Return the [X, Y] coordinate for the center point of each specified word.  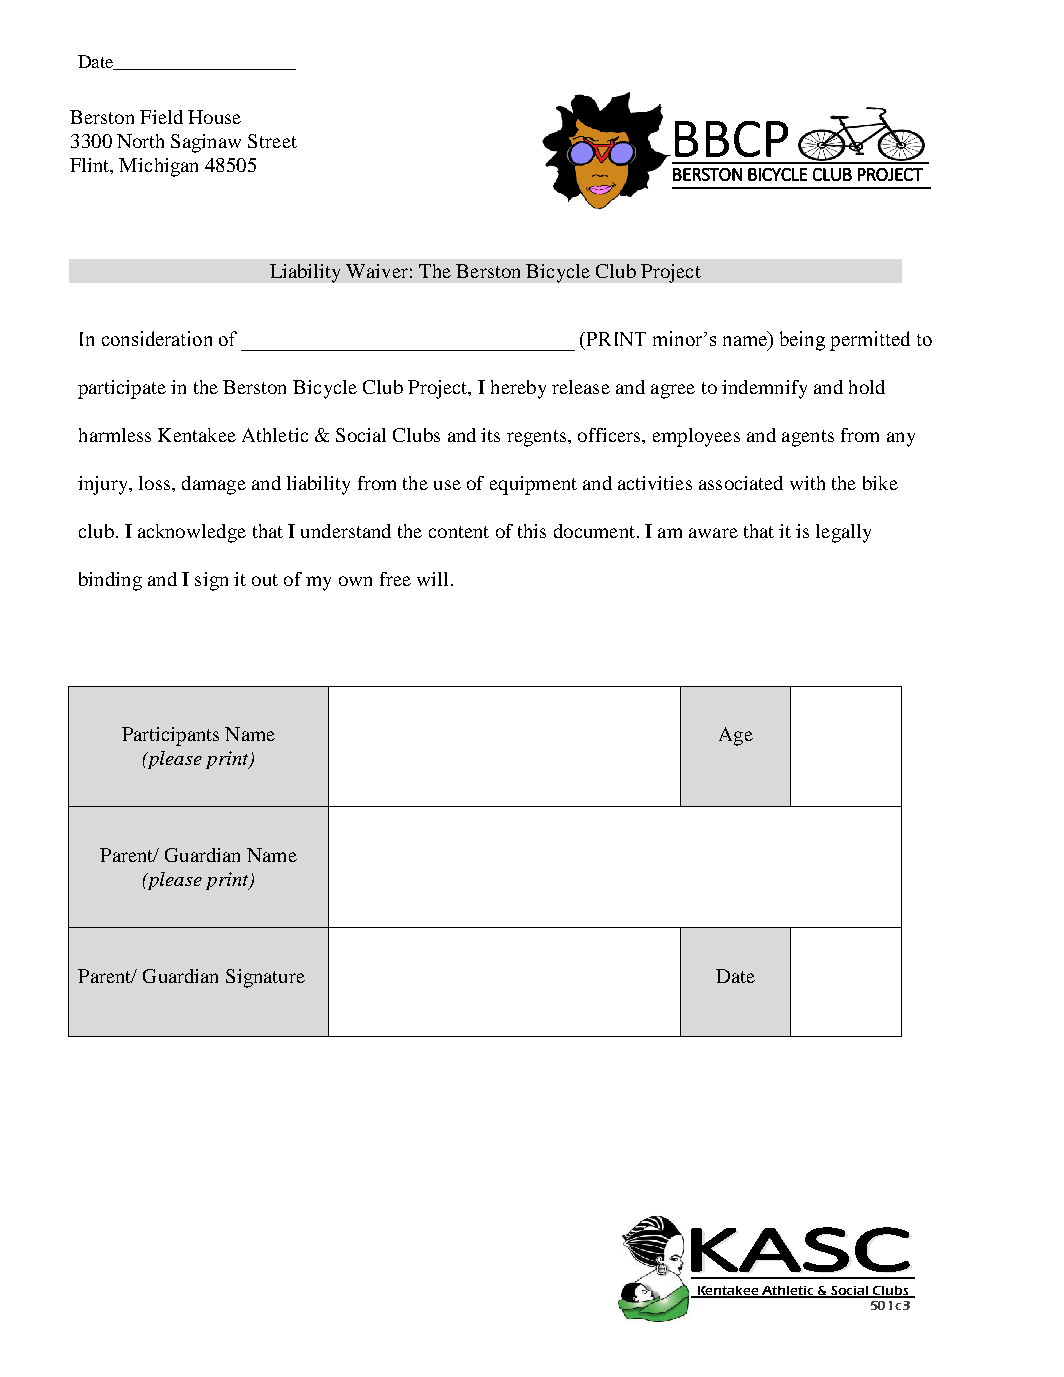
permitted [870, 341]
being [802, 341]
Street [272, 141]
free [395, 579]
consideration [157, 338]
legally [843, 533]
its [490, 435]
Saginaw [206, 143]
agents [808, 438]
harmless [115, 435]
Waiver [377, 271]
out [265, 580]
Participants [170, 736]
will [432, 579]
